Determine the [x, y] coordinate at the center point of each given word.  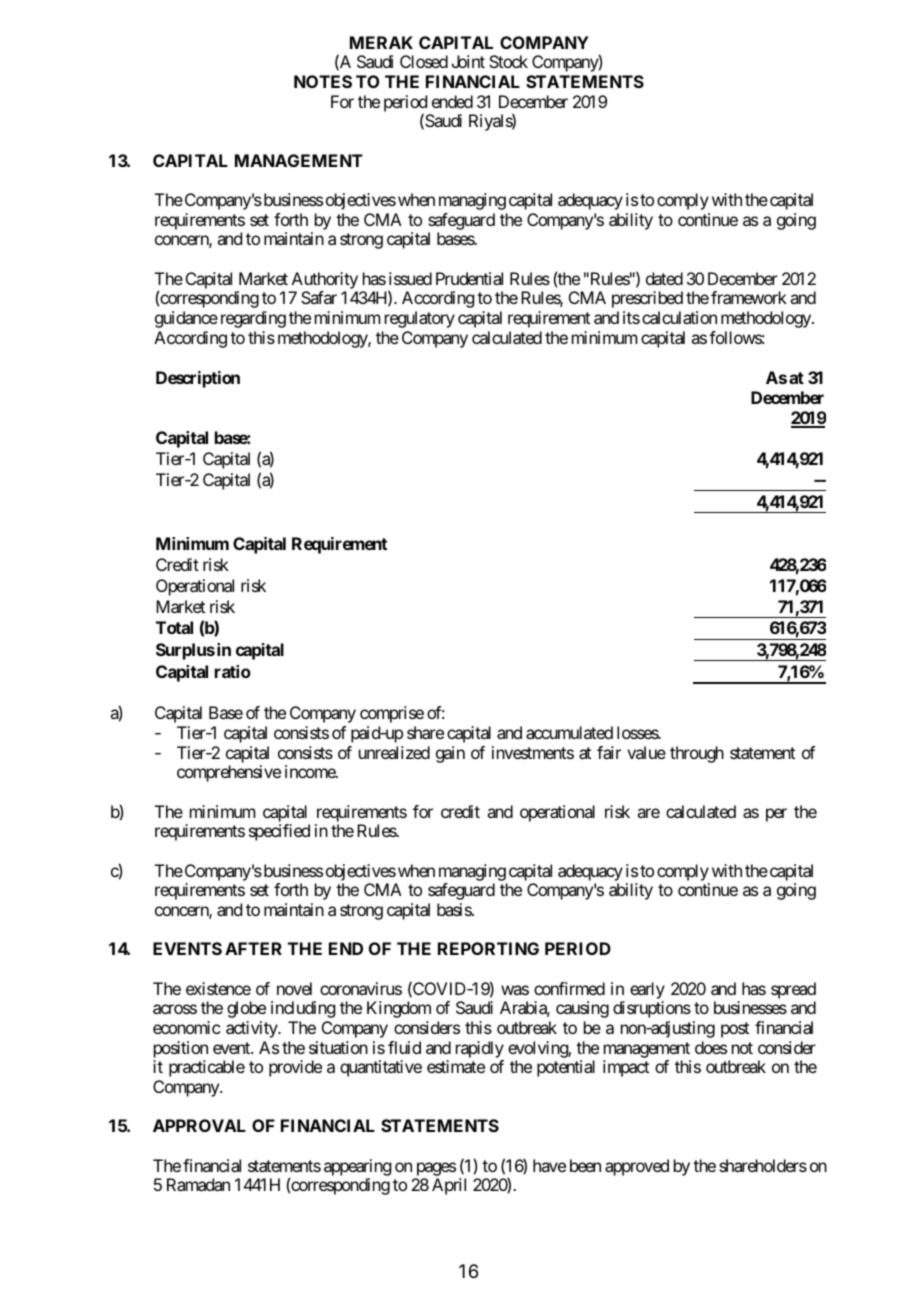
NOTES [323, 81]
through [697, 754]
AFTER [253, 948]
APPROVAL [199, 1125]
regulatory [420, 319]
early [647, 990]
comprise [392, 714]
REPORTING [488, 948]
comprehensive [229, 773]
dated [664, 278]
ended [452, 101]
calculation [679, 317]
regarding [251, 319]
